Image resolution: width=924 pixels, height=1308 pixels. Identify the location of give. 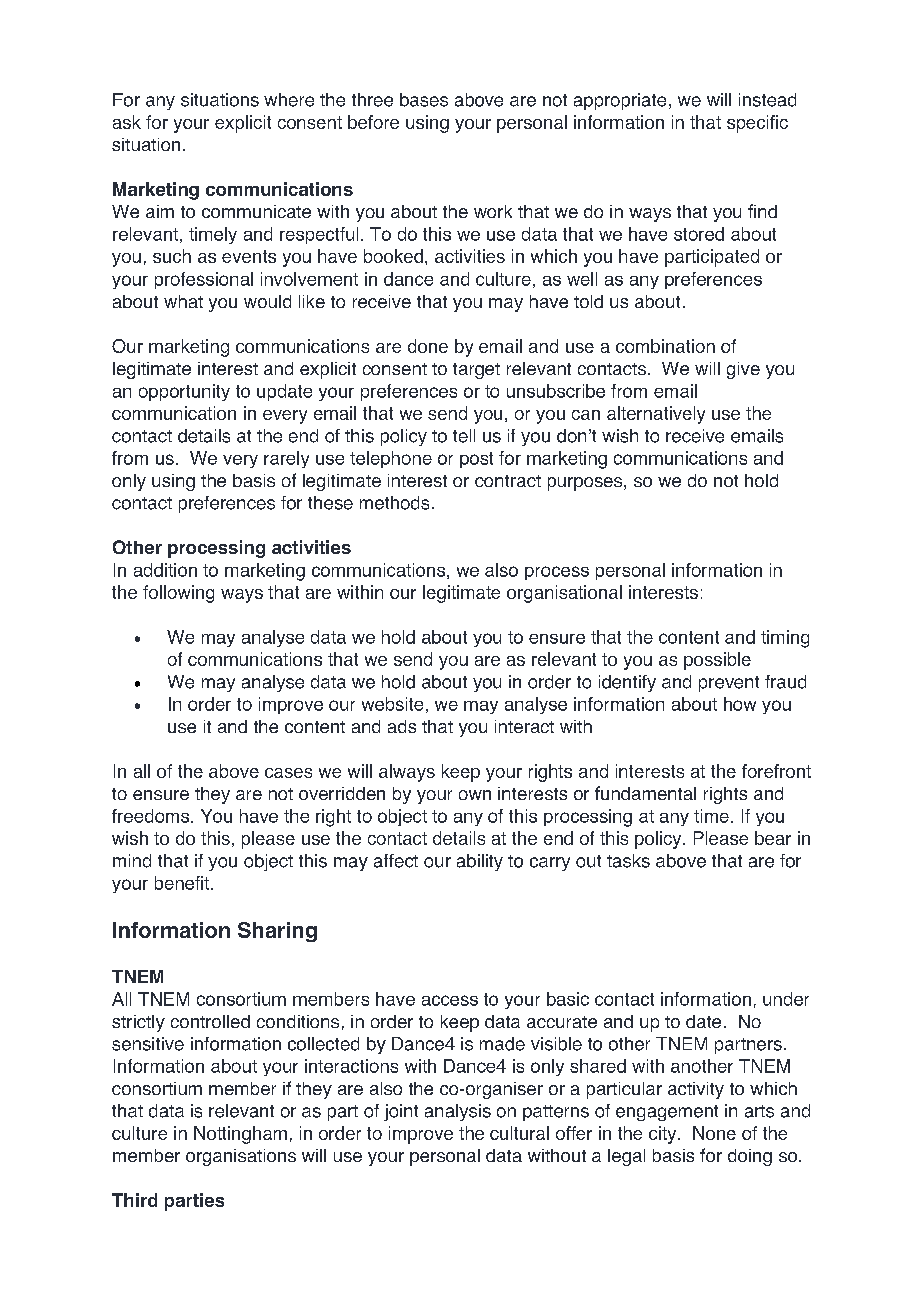
(743, 370).
